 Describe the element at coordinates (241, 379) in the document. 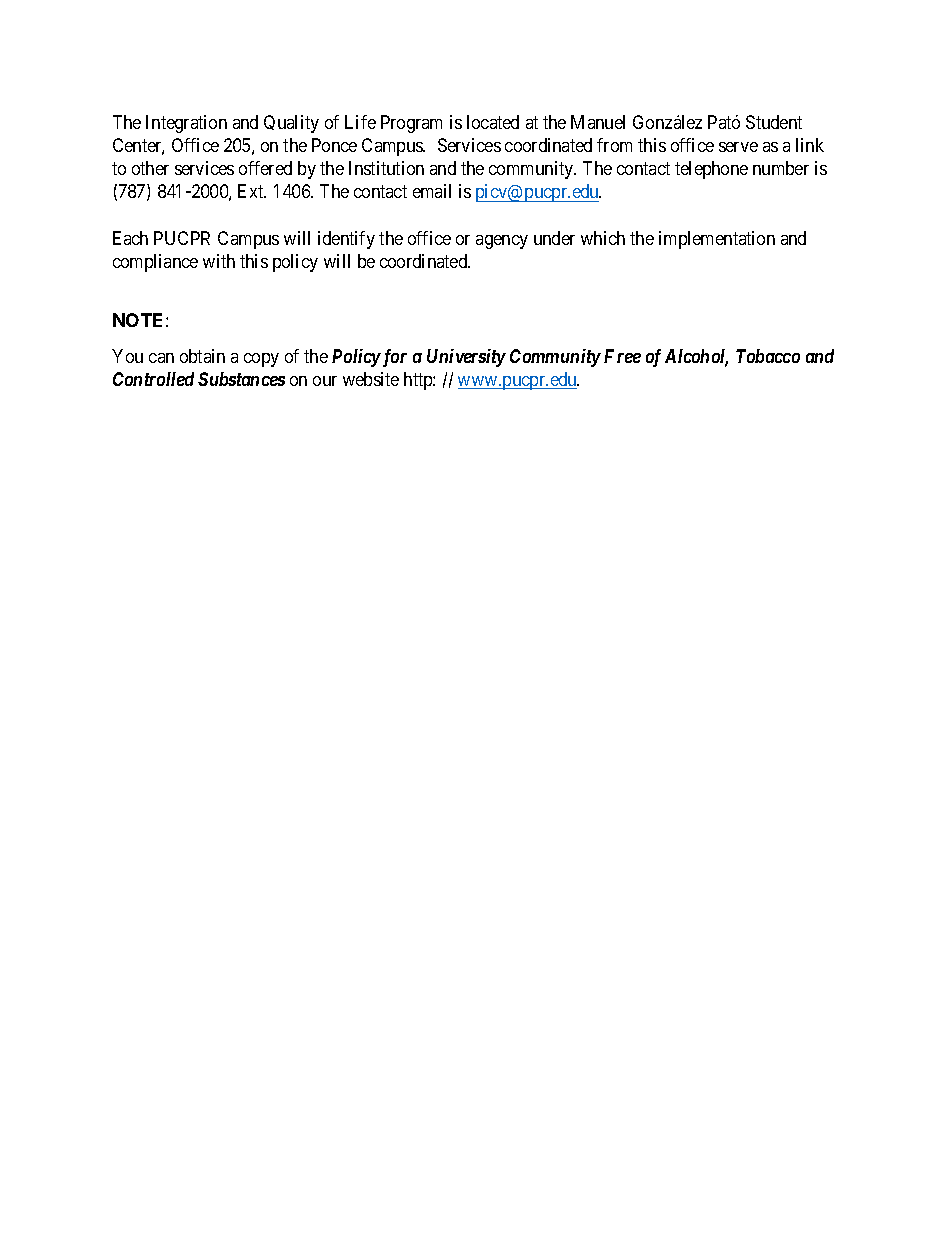

I see `Substances` at that location.
